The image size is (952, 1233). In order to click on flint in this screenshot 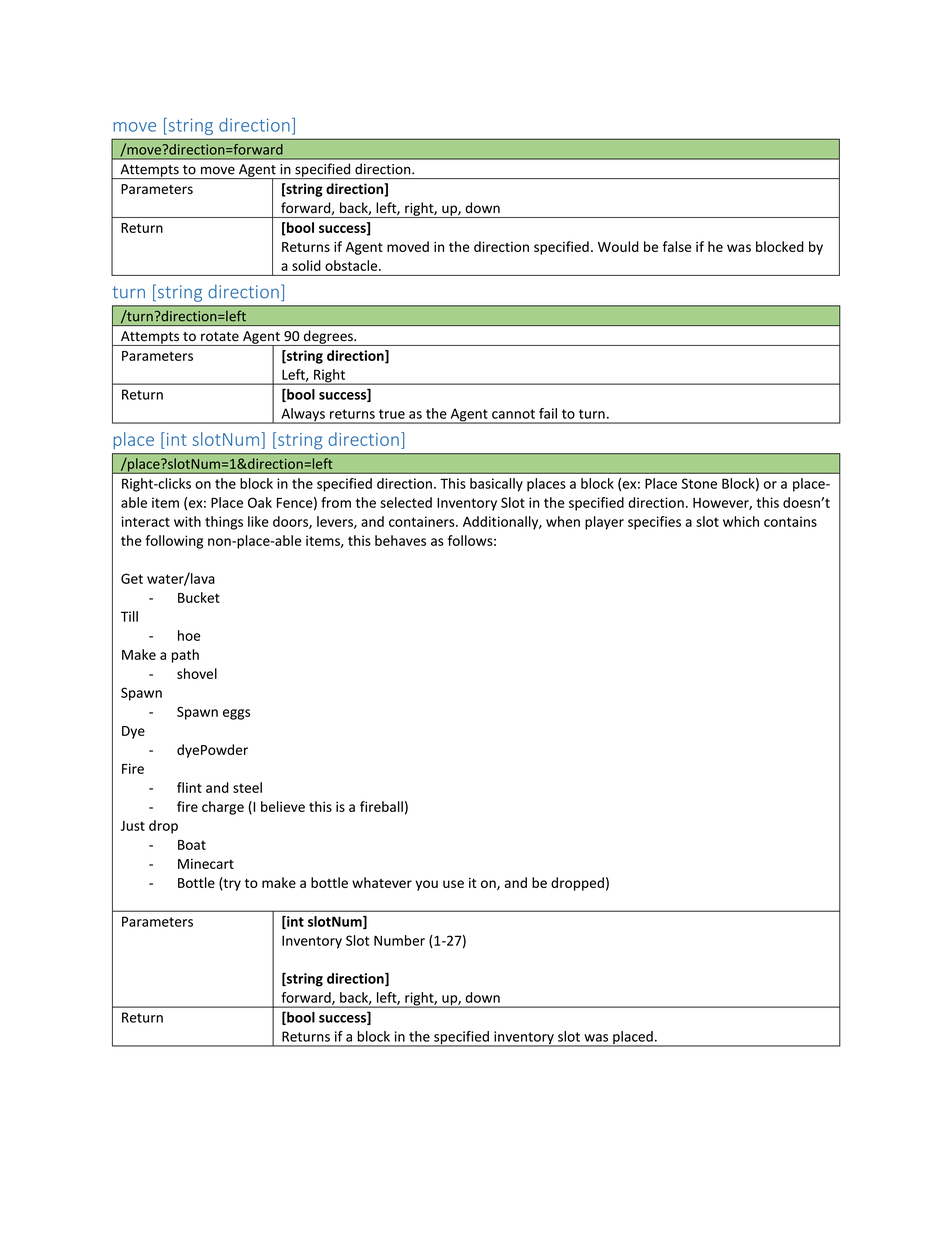, I will do `click(189, 787)`.
